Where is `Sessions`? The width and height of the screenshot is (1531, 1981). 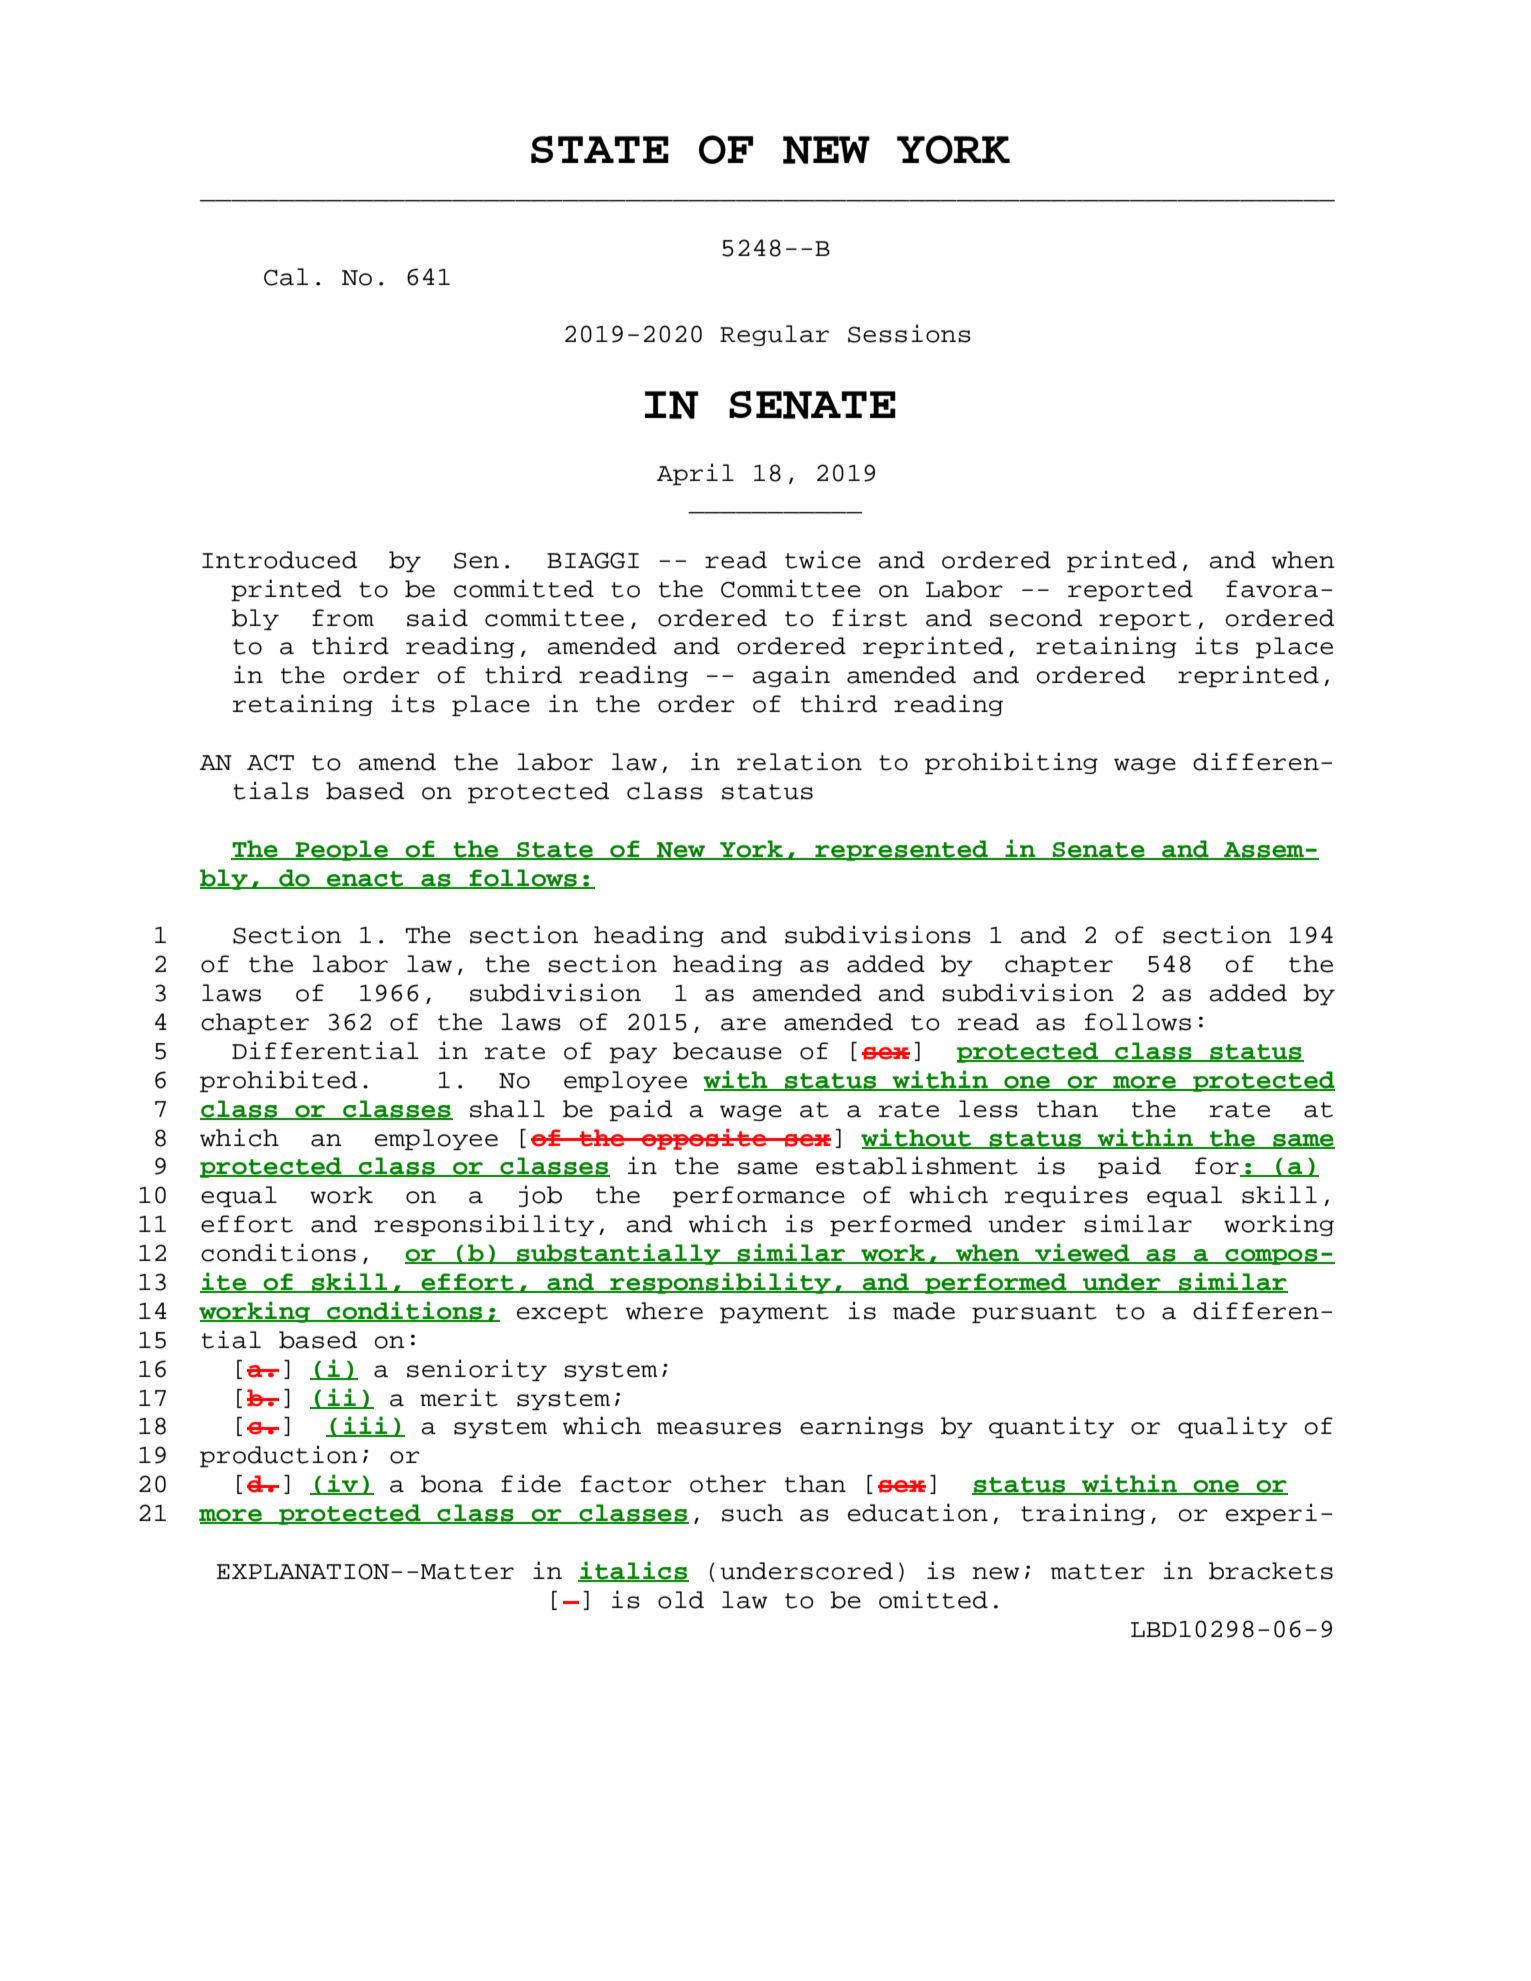 Sessions is located at coordinates (909, 333).
